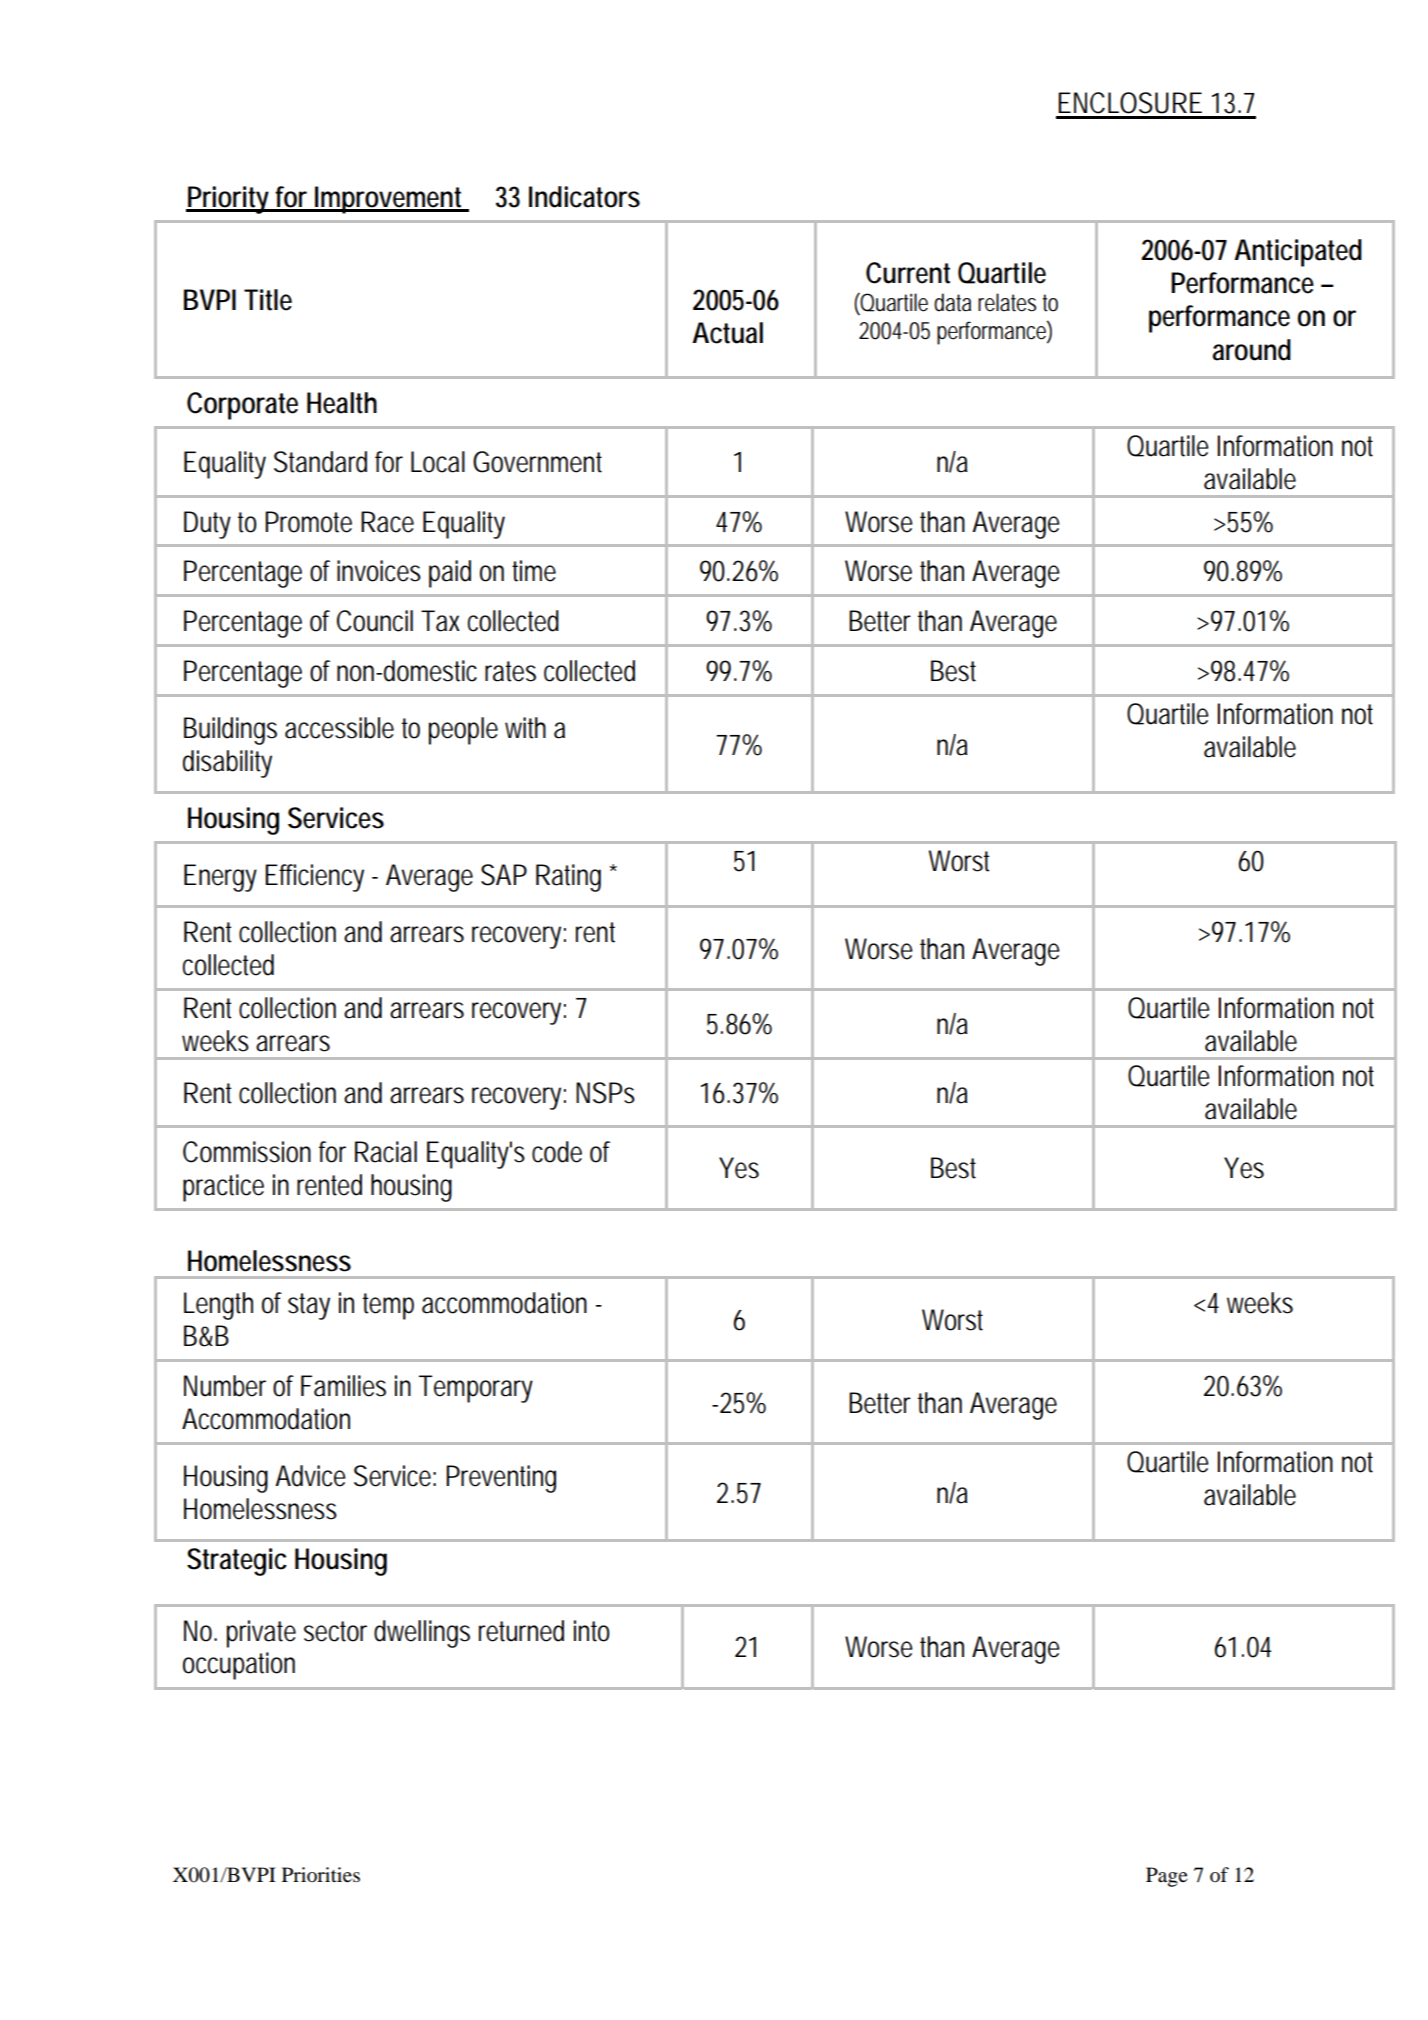 This screenshot has width=1428, height=2020. What do you see at coordinates (386, 1152) in the screenshot?
I see `Racial` at bounding box center [386, 1152].
